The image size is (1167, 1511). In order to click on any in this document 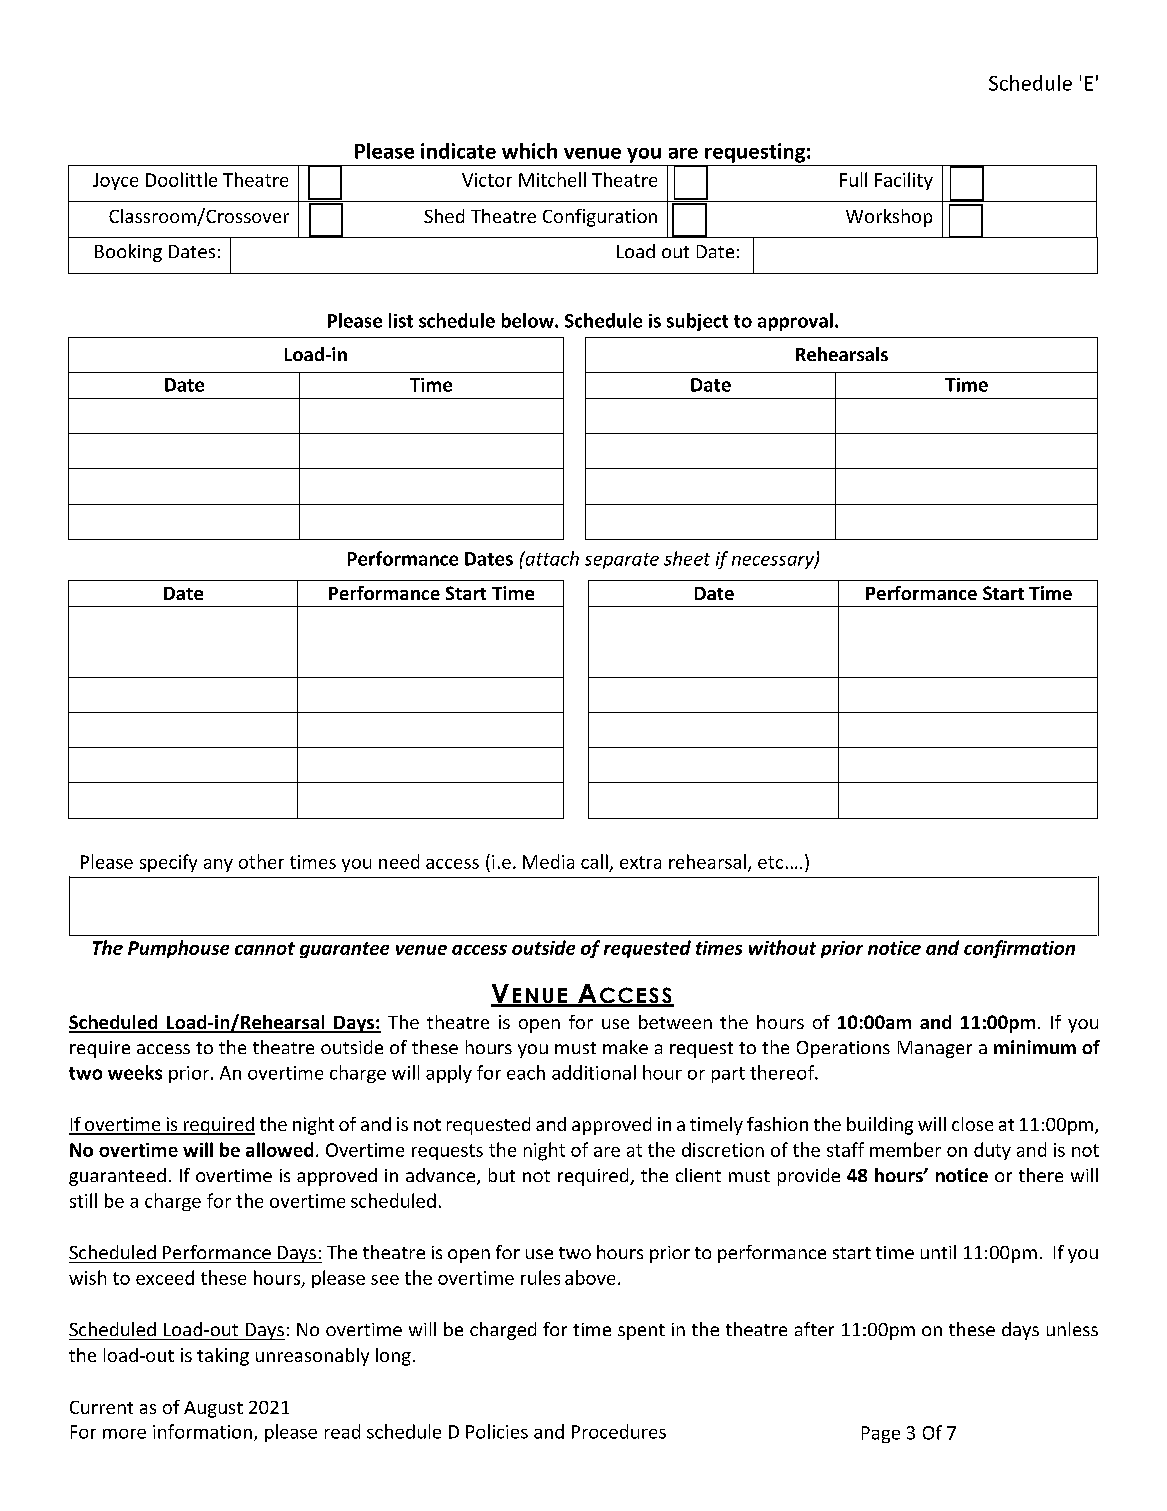, I will do `click(218, 865)`.
